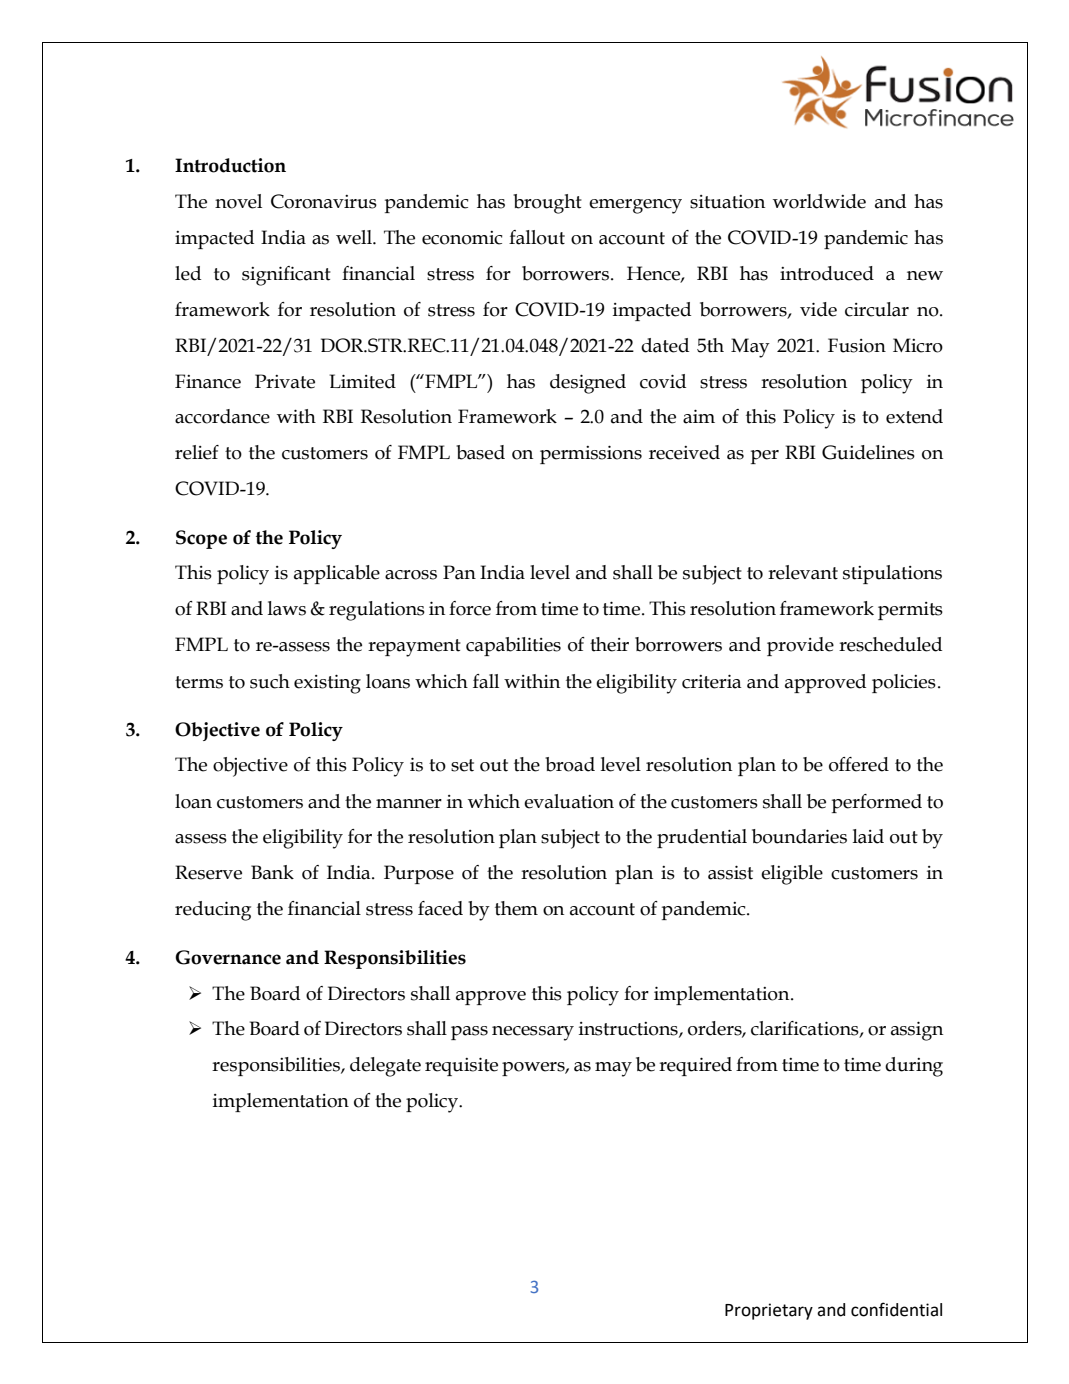  Describe the element at coordinates (272, 872) in the image. I see `Bank` at that location.
